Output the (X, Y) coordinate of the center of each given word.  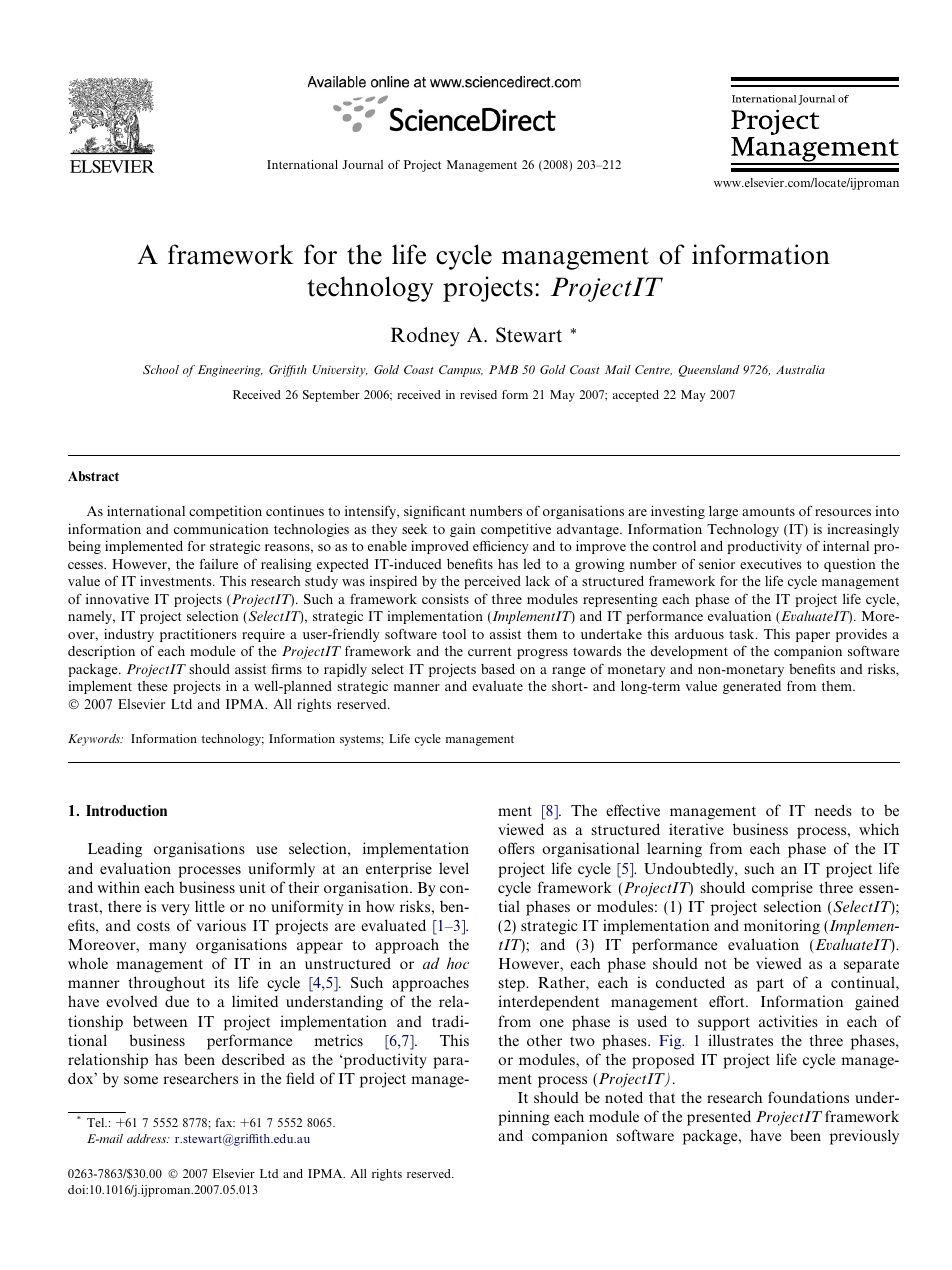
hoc (458, 963)
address (148, 1138)
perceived (492, 582)
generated (752, 687)
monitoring (782, 927)
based (498, 669)
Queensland (709, 371)
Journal (362, 164)
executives (771, 564)
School (161, 369)
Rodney (425, 337)
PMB (503, 369)
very (175, 910)
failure (219, 563)
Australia (800, 369)
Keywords (95, 740)
